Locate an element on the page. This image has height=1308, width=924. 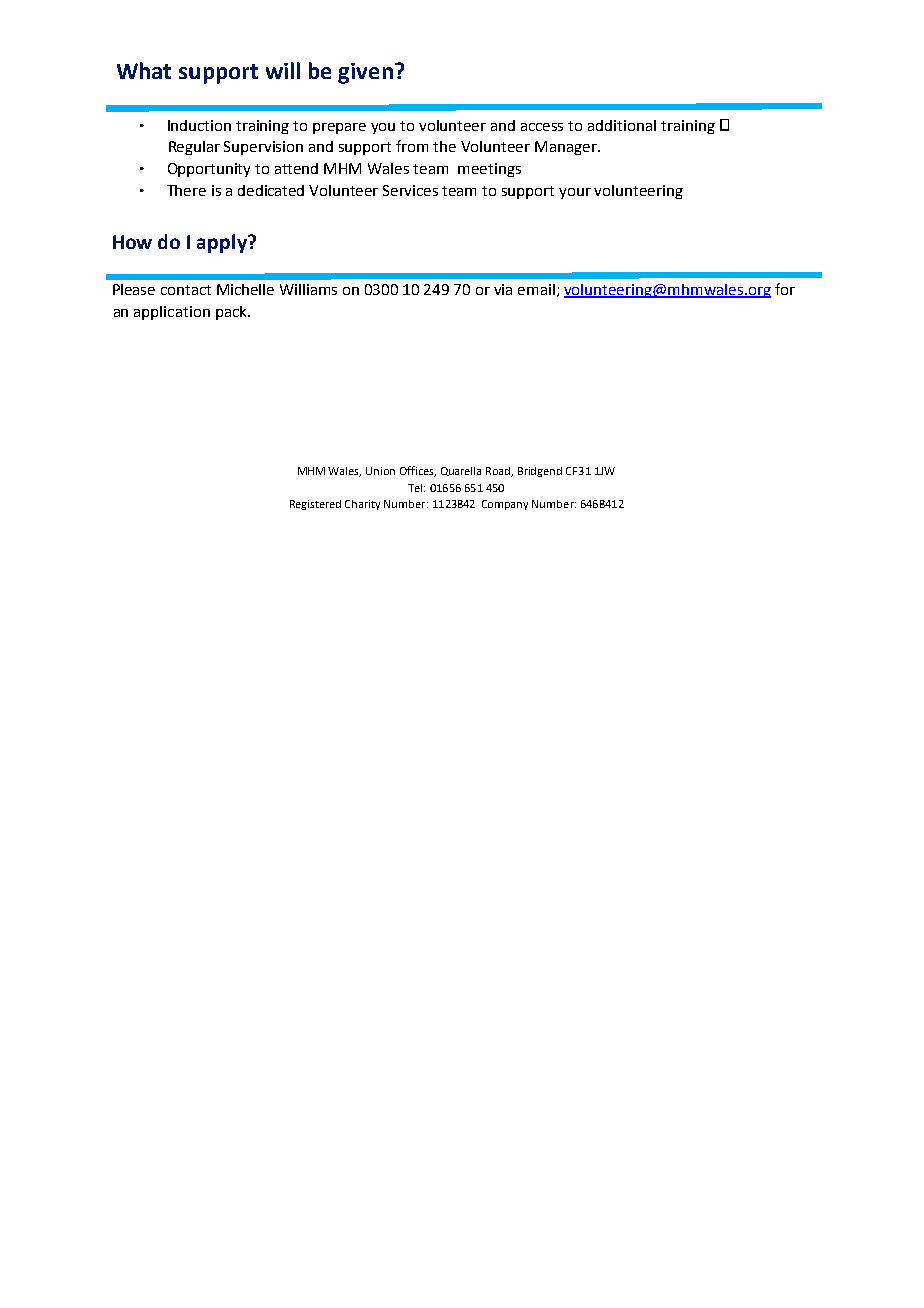
given is located at coordinates (365, 73).
